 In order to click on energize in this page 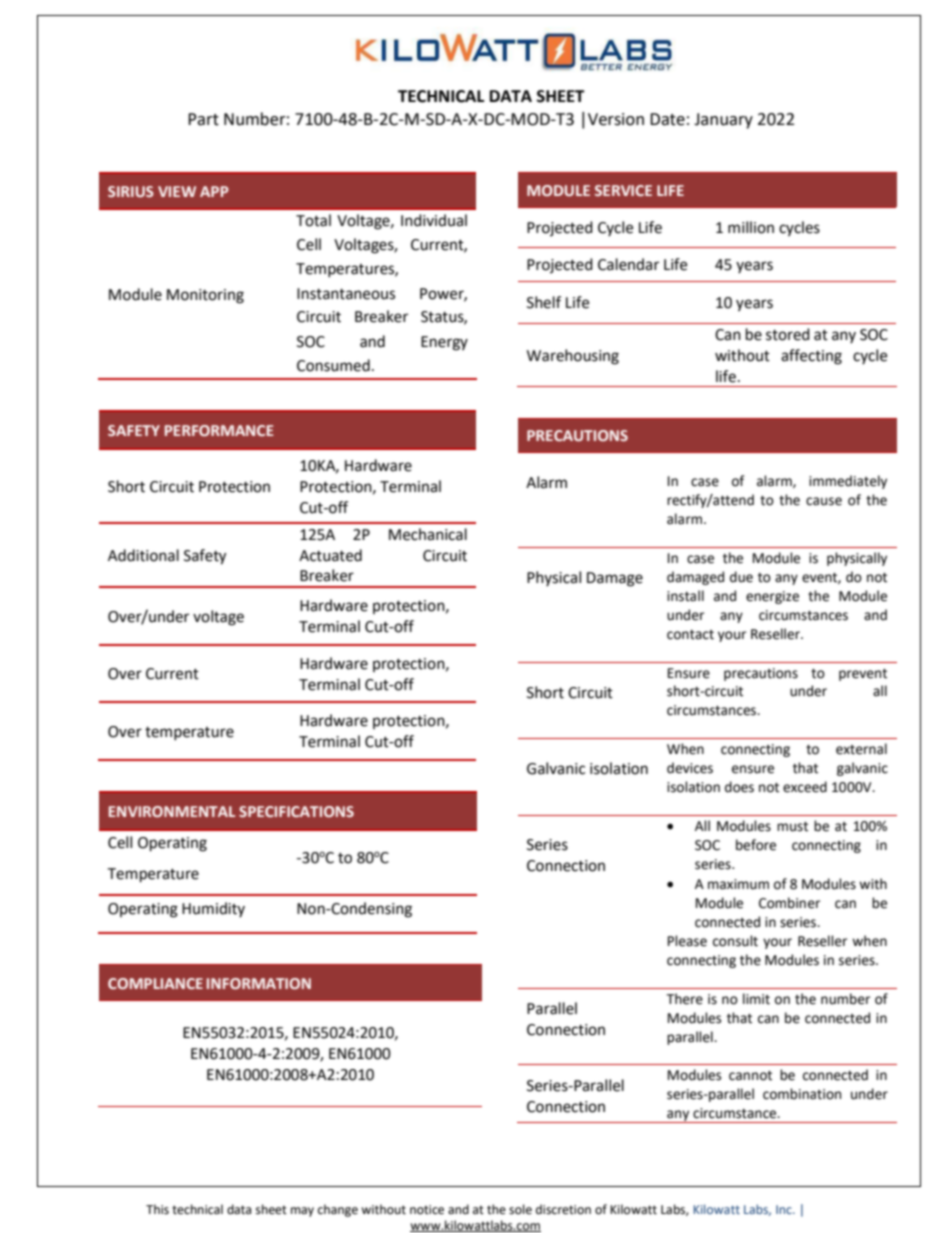, I will do `click(772, 597)`.
